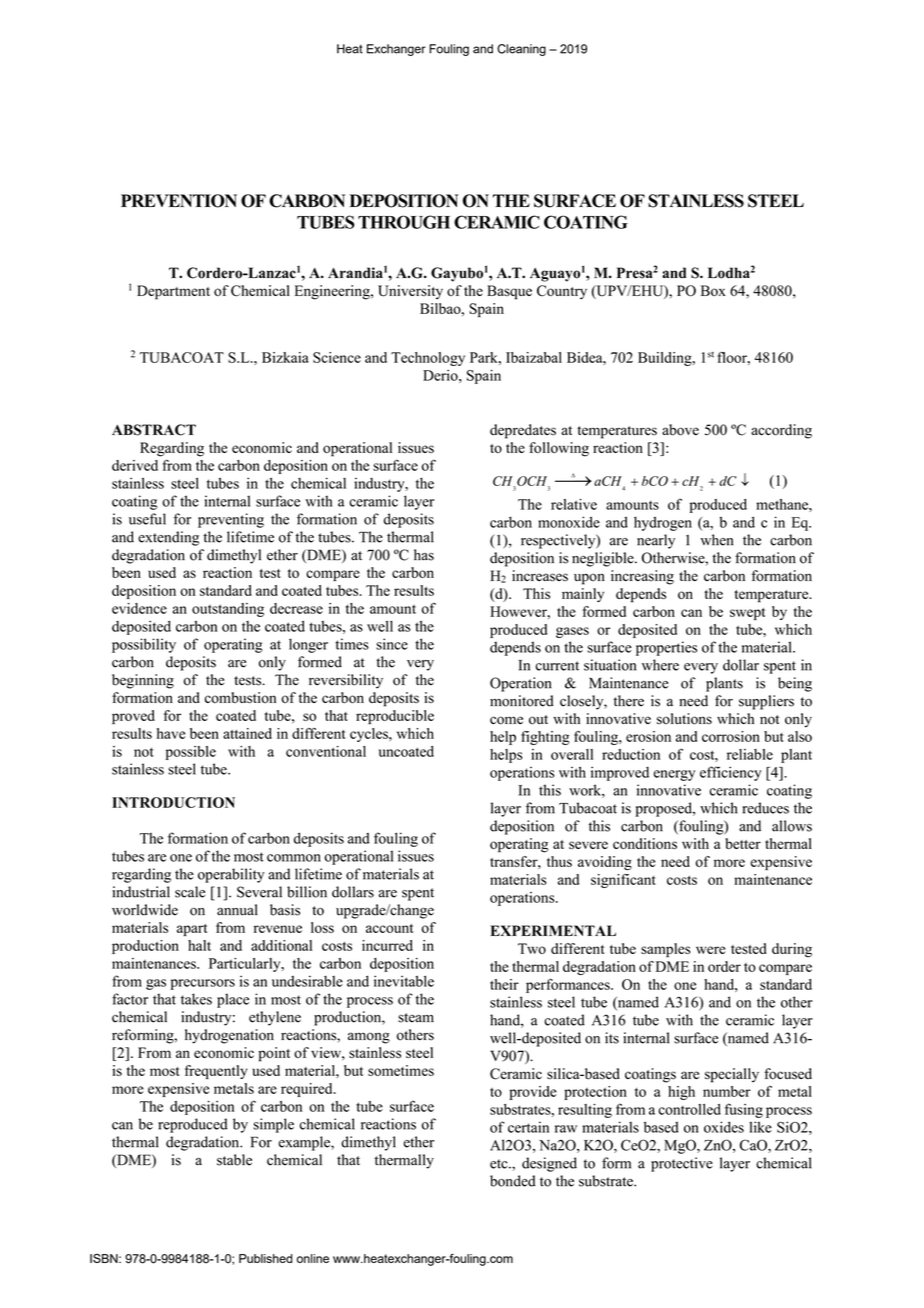  What do you see at coordinates (231, 520) in the page?
I see `preventing` at bounding box center [231, 520].
